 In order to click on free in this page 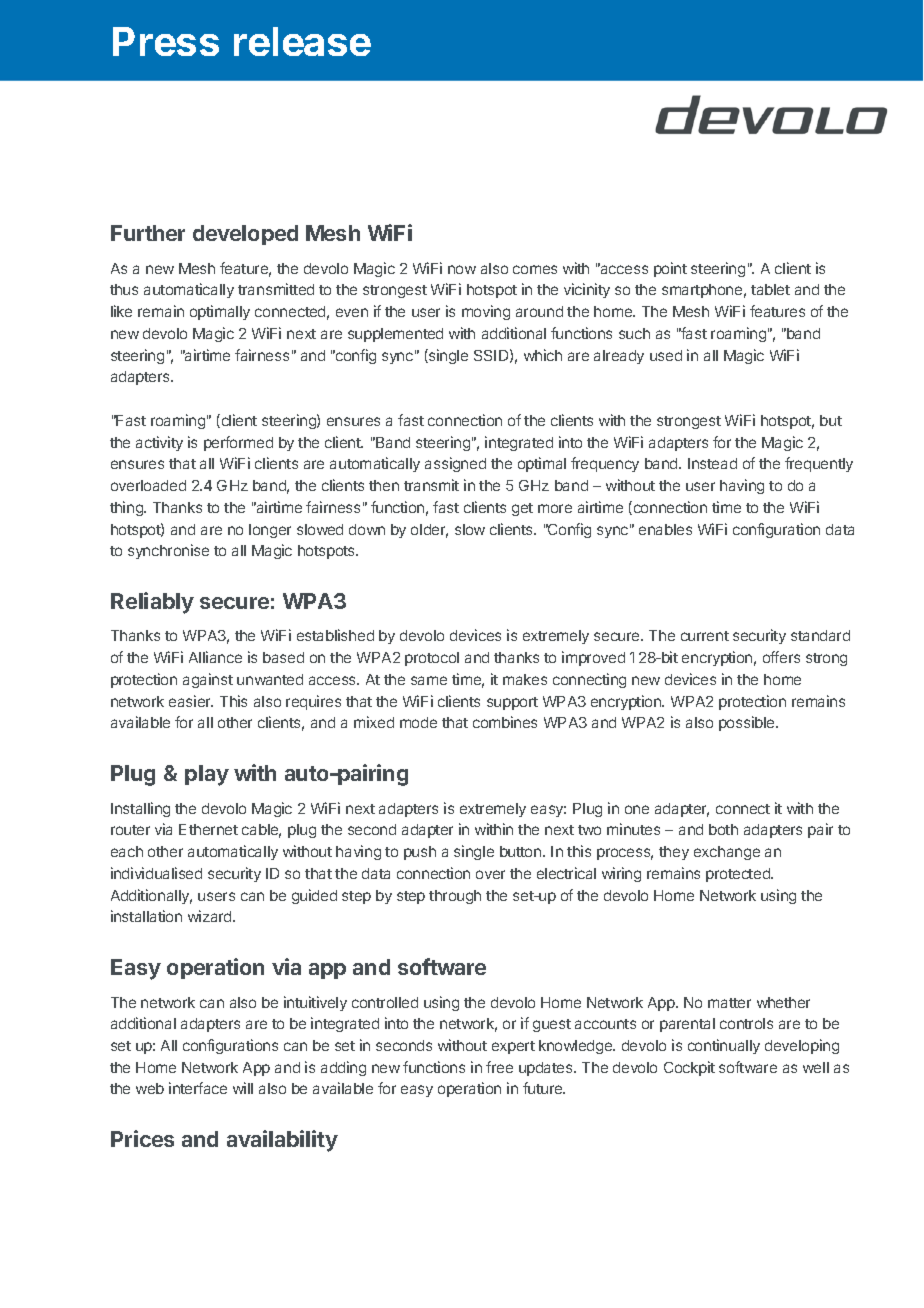, I will do `click(499, 1067)`.
